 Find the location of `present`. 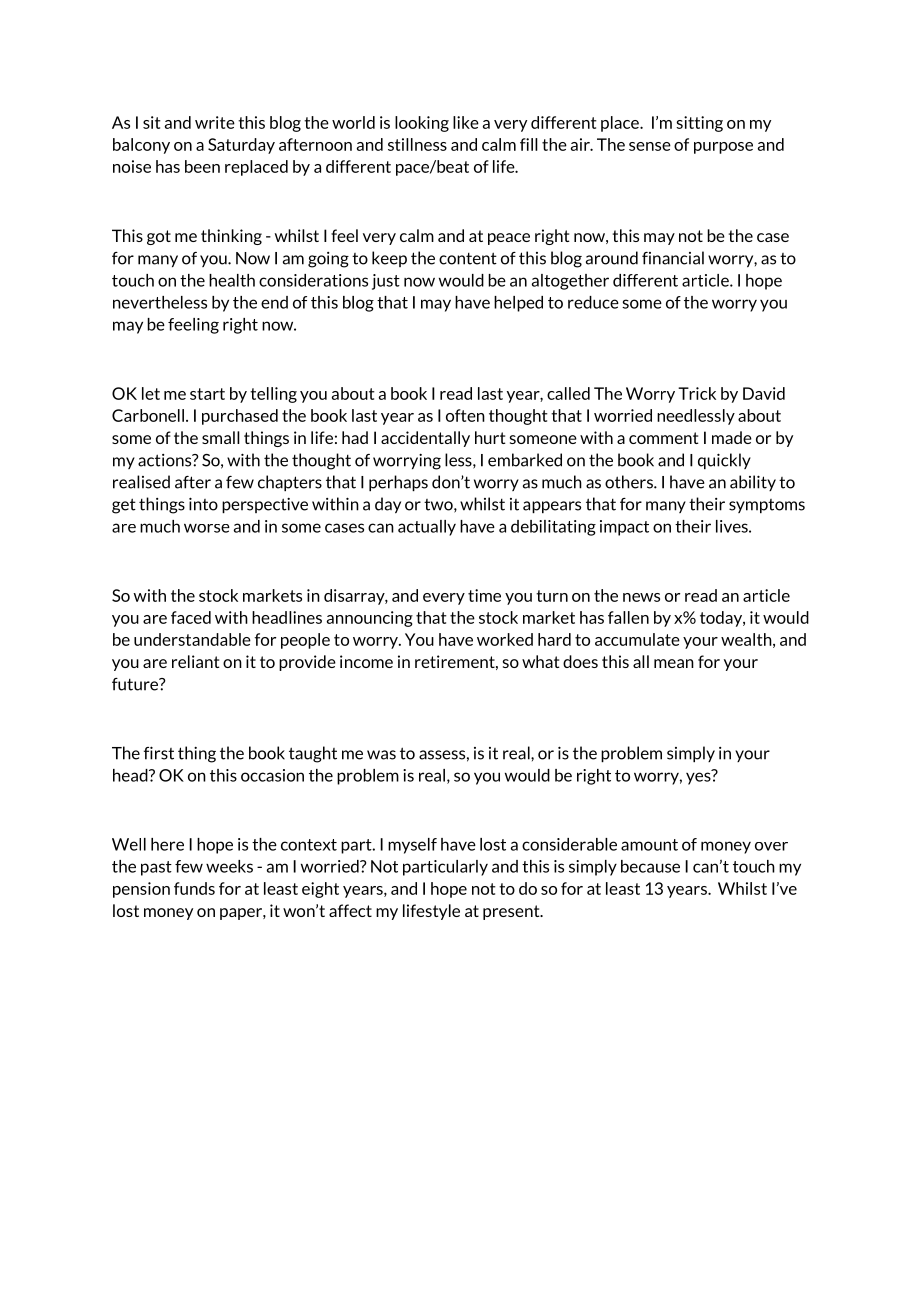

present is located at coordinates (512, 912).
